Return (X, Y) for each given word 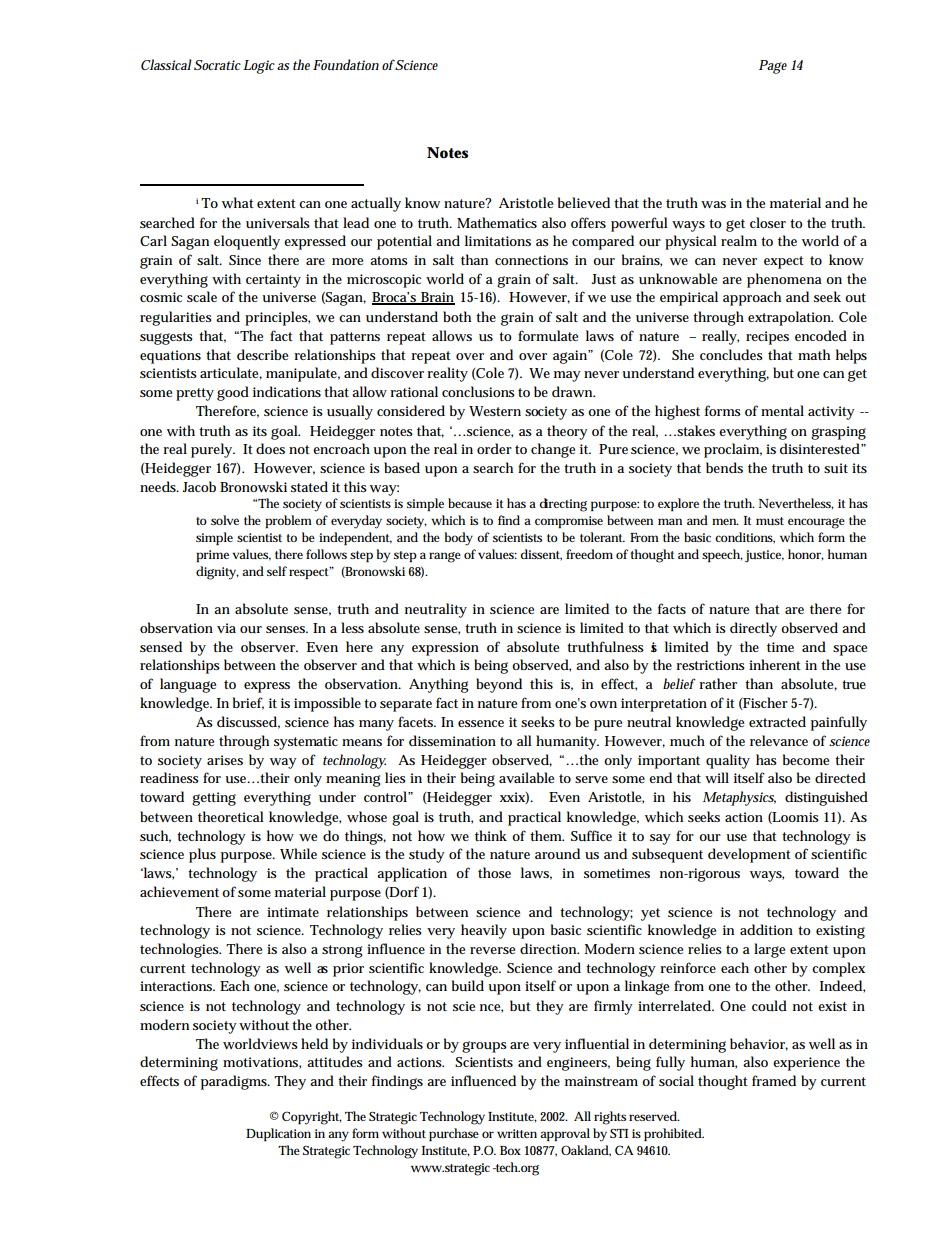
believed (584, 202)
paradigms (234, 1082)
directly (753, 629)
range (445, 557)
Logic (259, 67)
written (517, 1133)
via (226, 628)
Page (773, 67)
